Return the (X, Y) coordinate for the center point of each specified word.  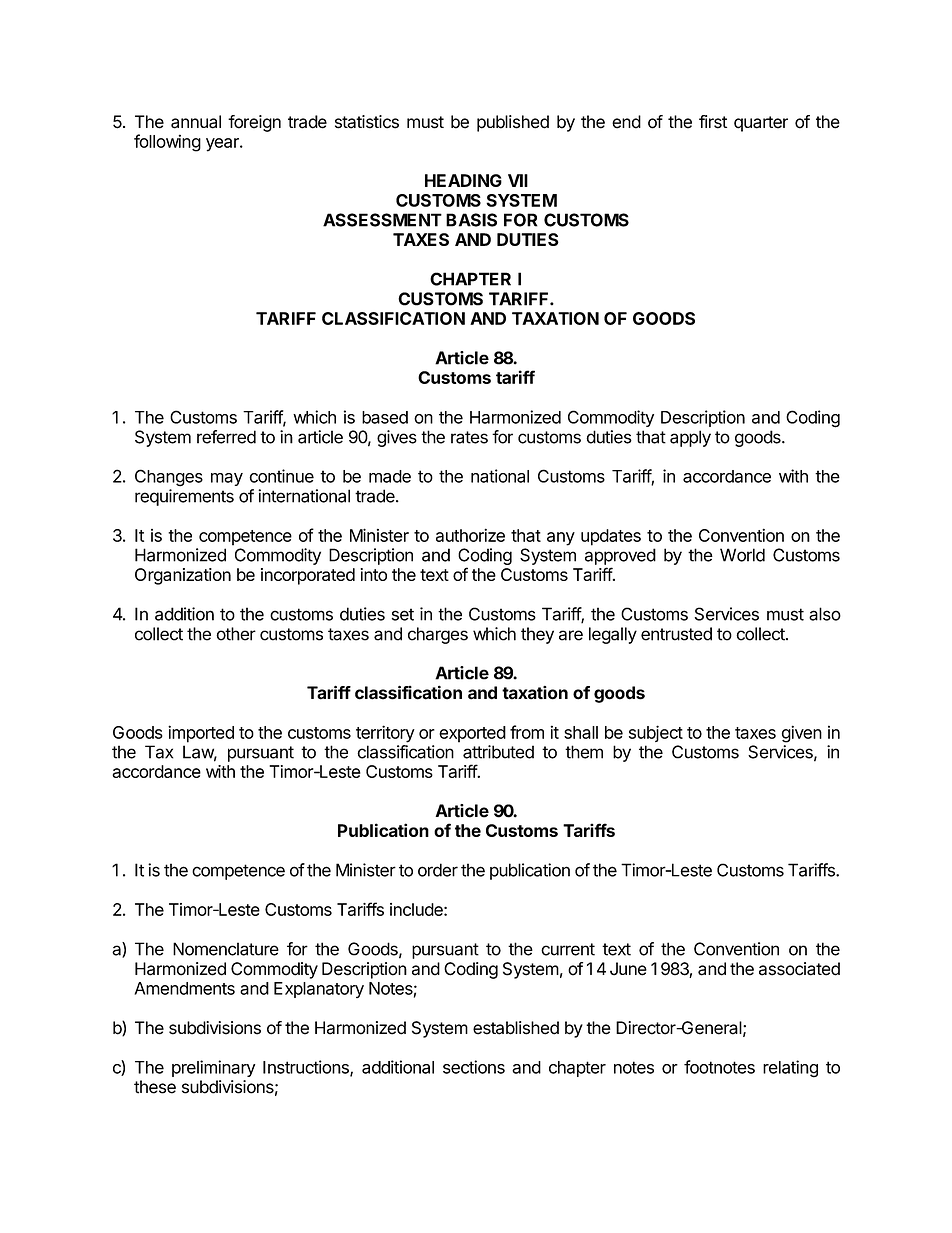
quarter (761, 124)
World (742, 555)
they (537, 635)
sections (474, 1067)
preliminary (213, 1068)
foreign (254, 123)
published (513, 123)
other (236, 634)
